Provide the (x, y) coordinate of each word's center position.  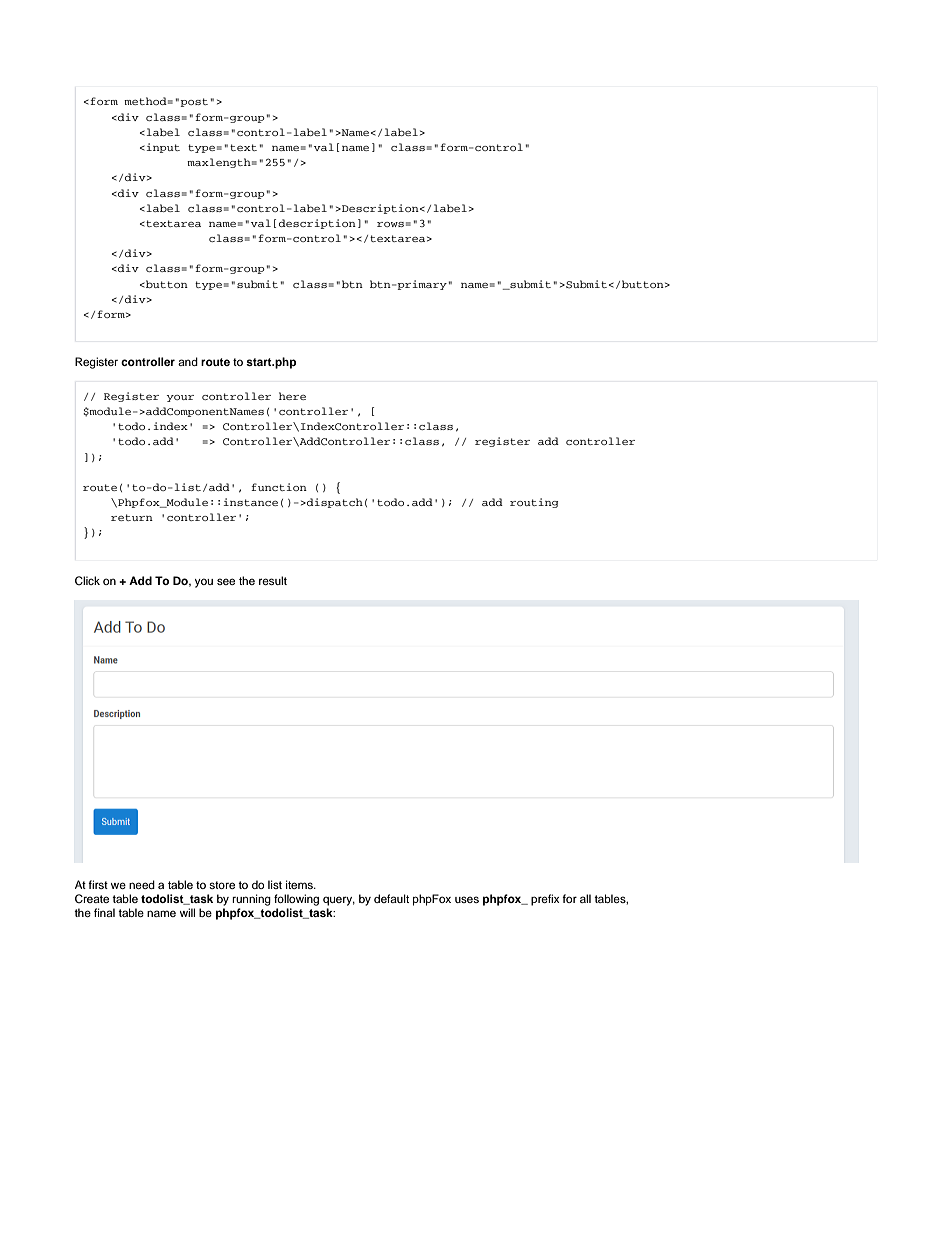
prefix (545, 900)
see (226, 581)
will (187, 912)
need (142, 884)
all (585, 898)
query (339, 901)
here (292, 396)
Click (87, 581)
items (300, 884)
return (132, 517)
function (279, 487)
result (273, 580)
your (180, 398)
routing (534, 503)
